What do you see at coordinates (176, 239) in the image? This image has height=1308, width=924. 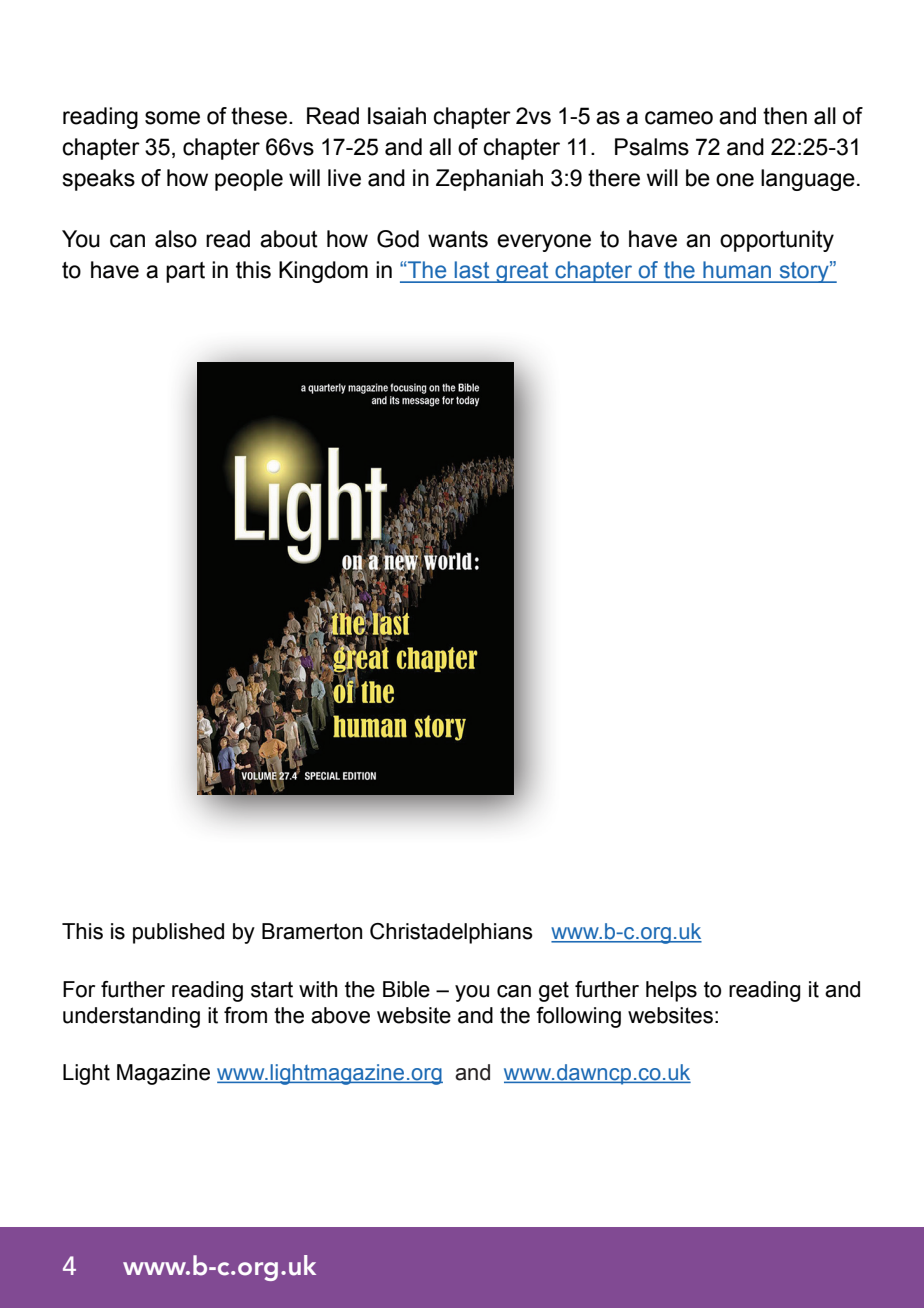 I see `also` at bounding box center [176, 239].
